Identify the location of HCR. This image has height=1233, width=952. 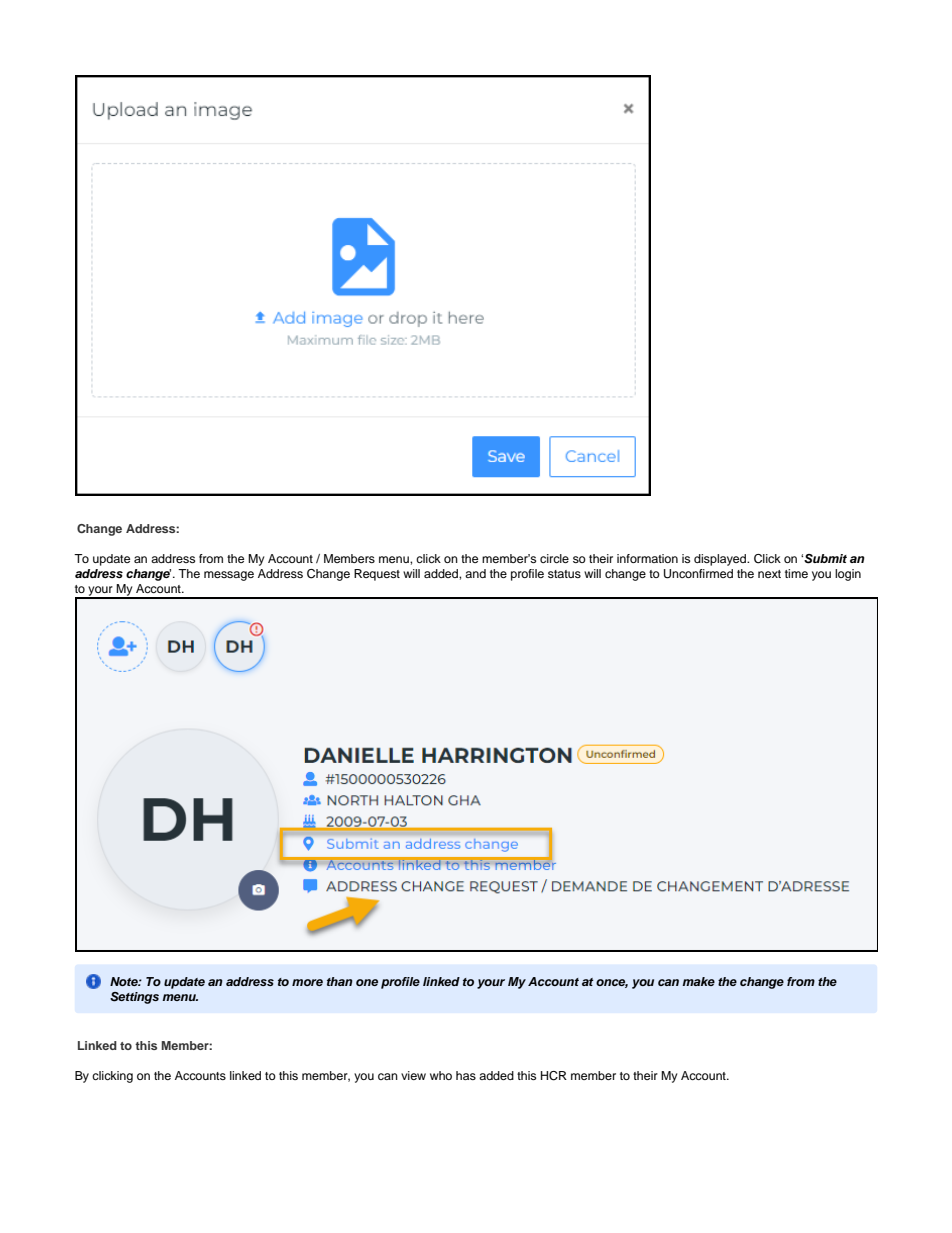
(554, 1076).
